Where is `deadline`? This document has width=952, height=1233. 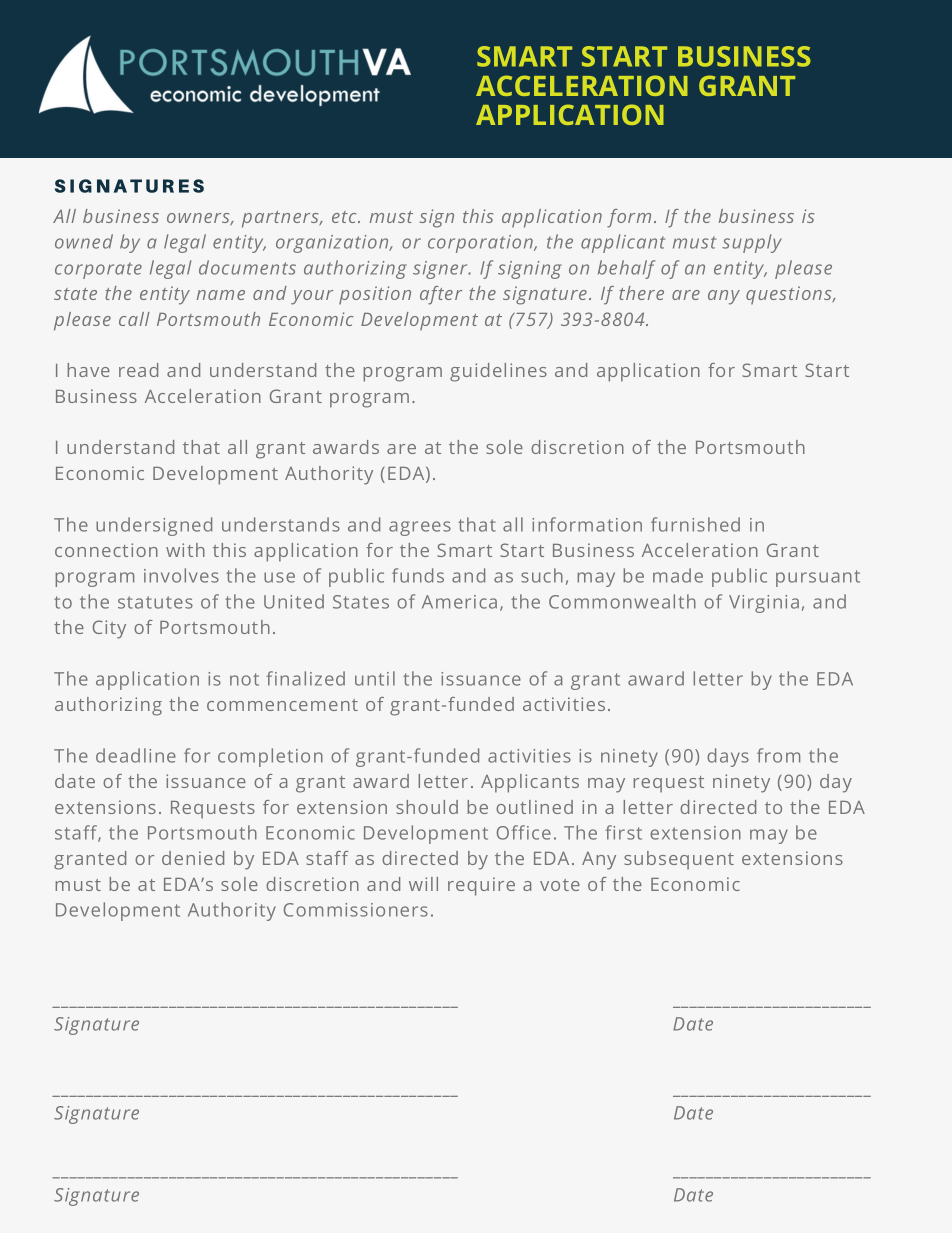
deadline is located at coordinates (136, 755).
